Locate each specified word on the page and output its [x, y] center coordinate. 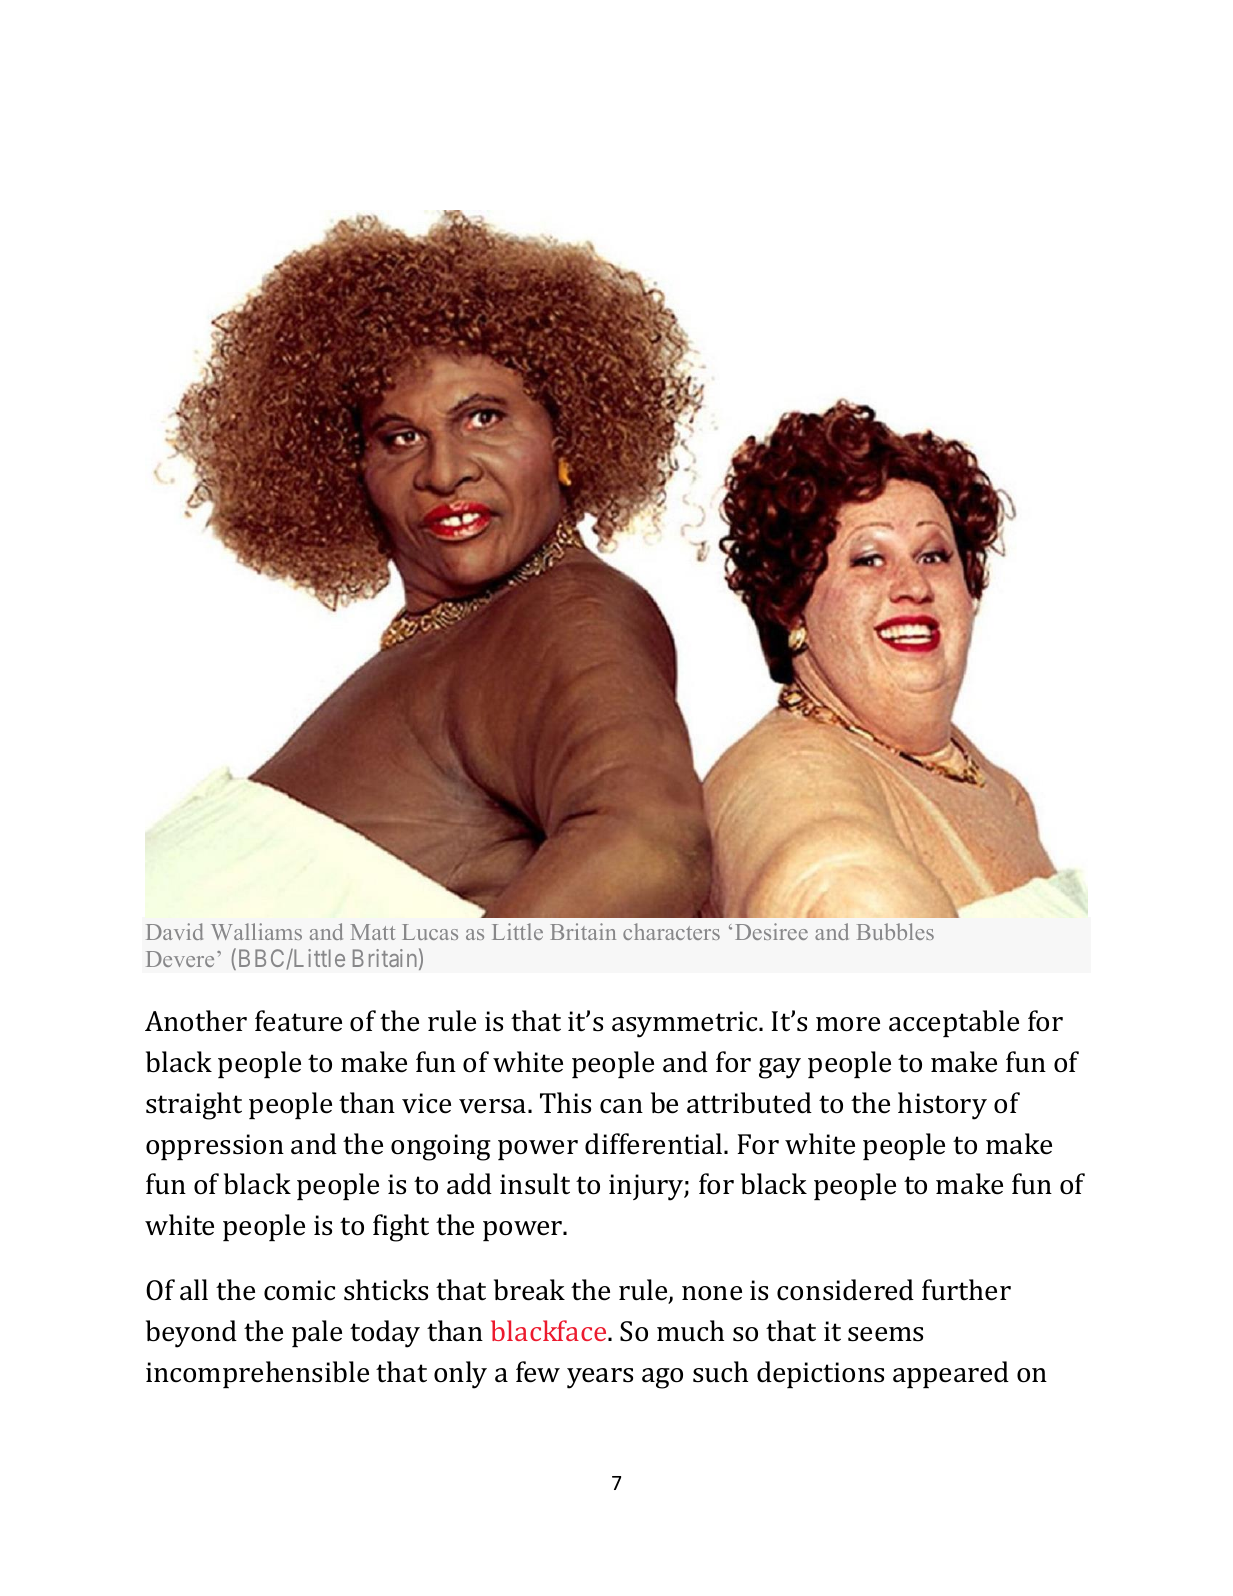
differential [655, 1144]
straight [194, 1106]
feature [298, 1021]
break [529, 1290]
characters [671, 931]
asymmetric [686, 1024]
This [565, 1103]
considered [845, 1290]
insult [535, 1184]
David [174, 931]
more [848, 1024]
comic [299, 1290]
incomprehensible [257, 1374]
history [942, 1106]
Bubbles [895, 931]
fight [401, 1228]
